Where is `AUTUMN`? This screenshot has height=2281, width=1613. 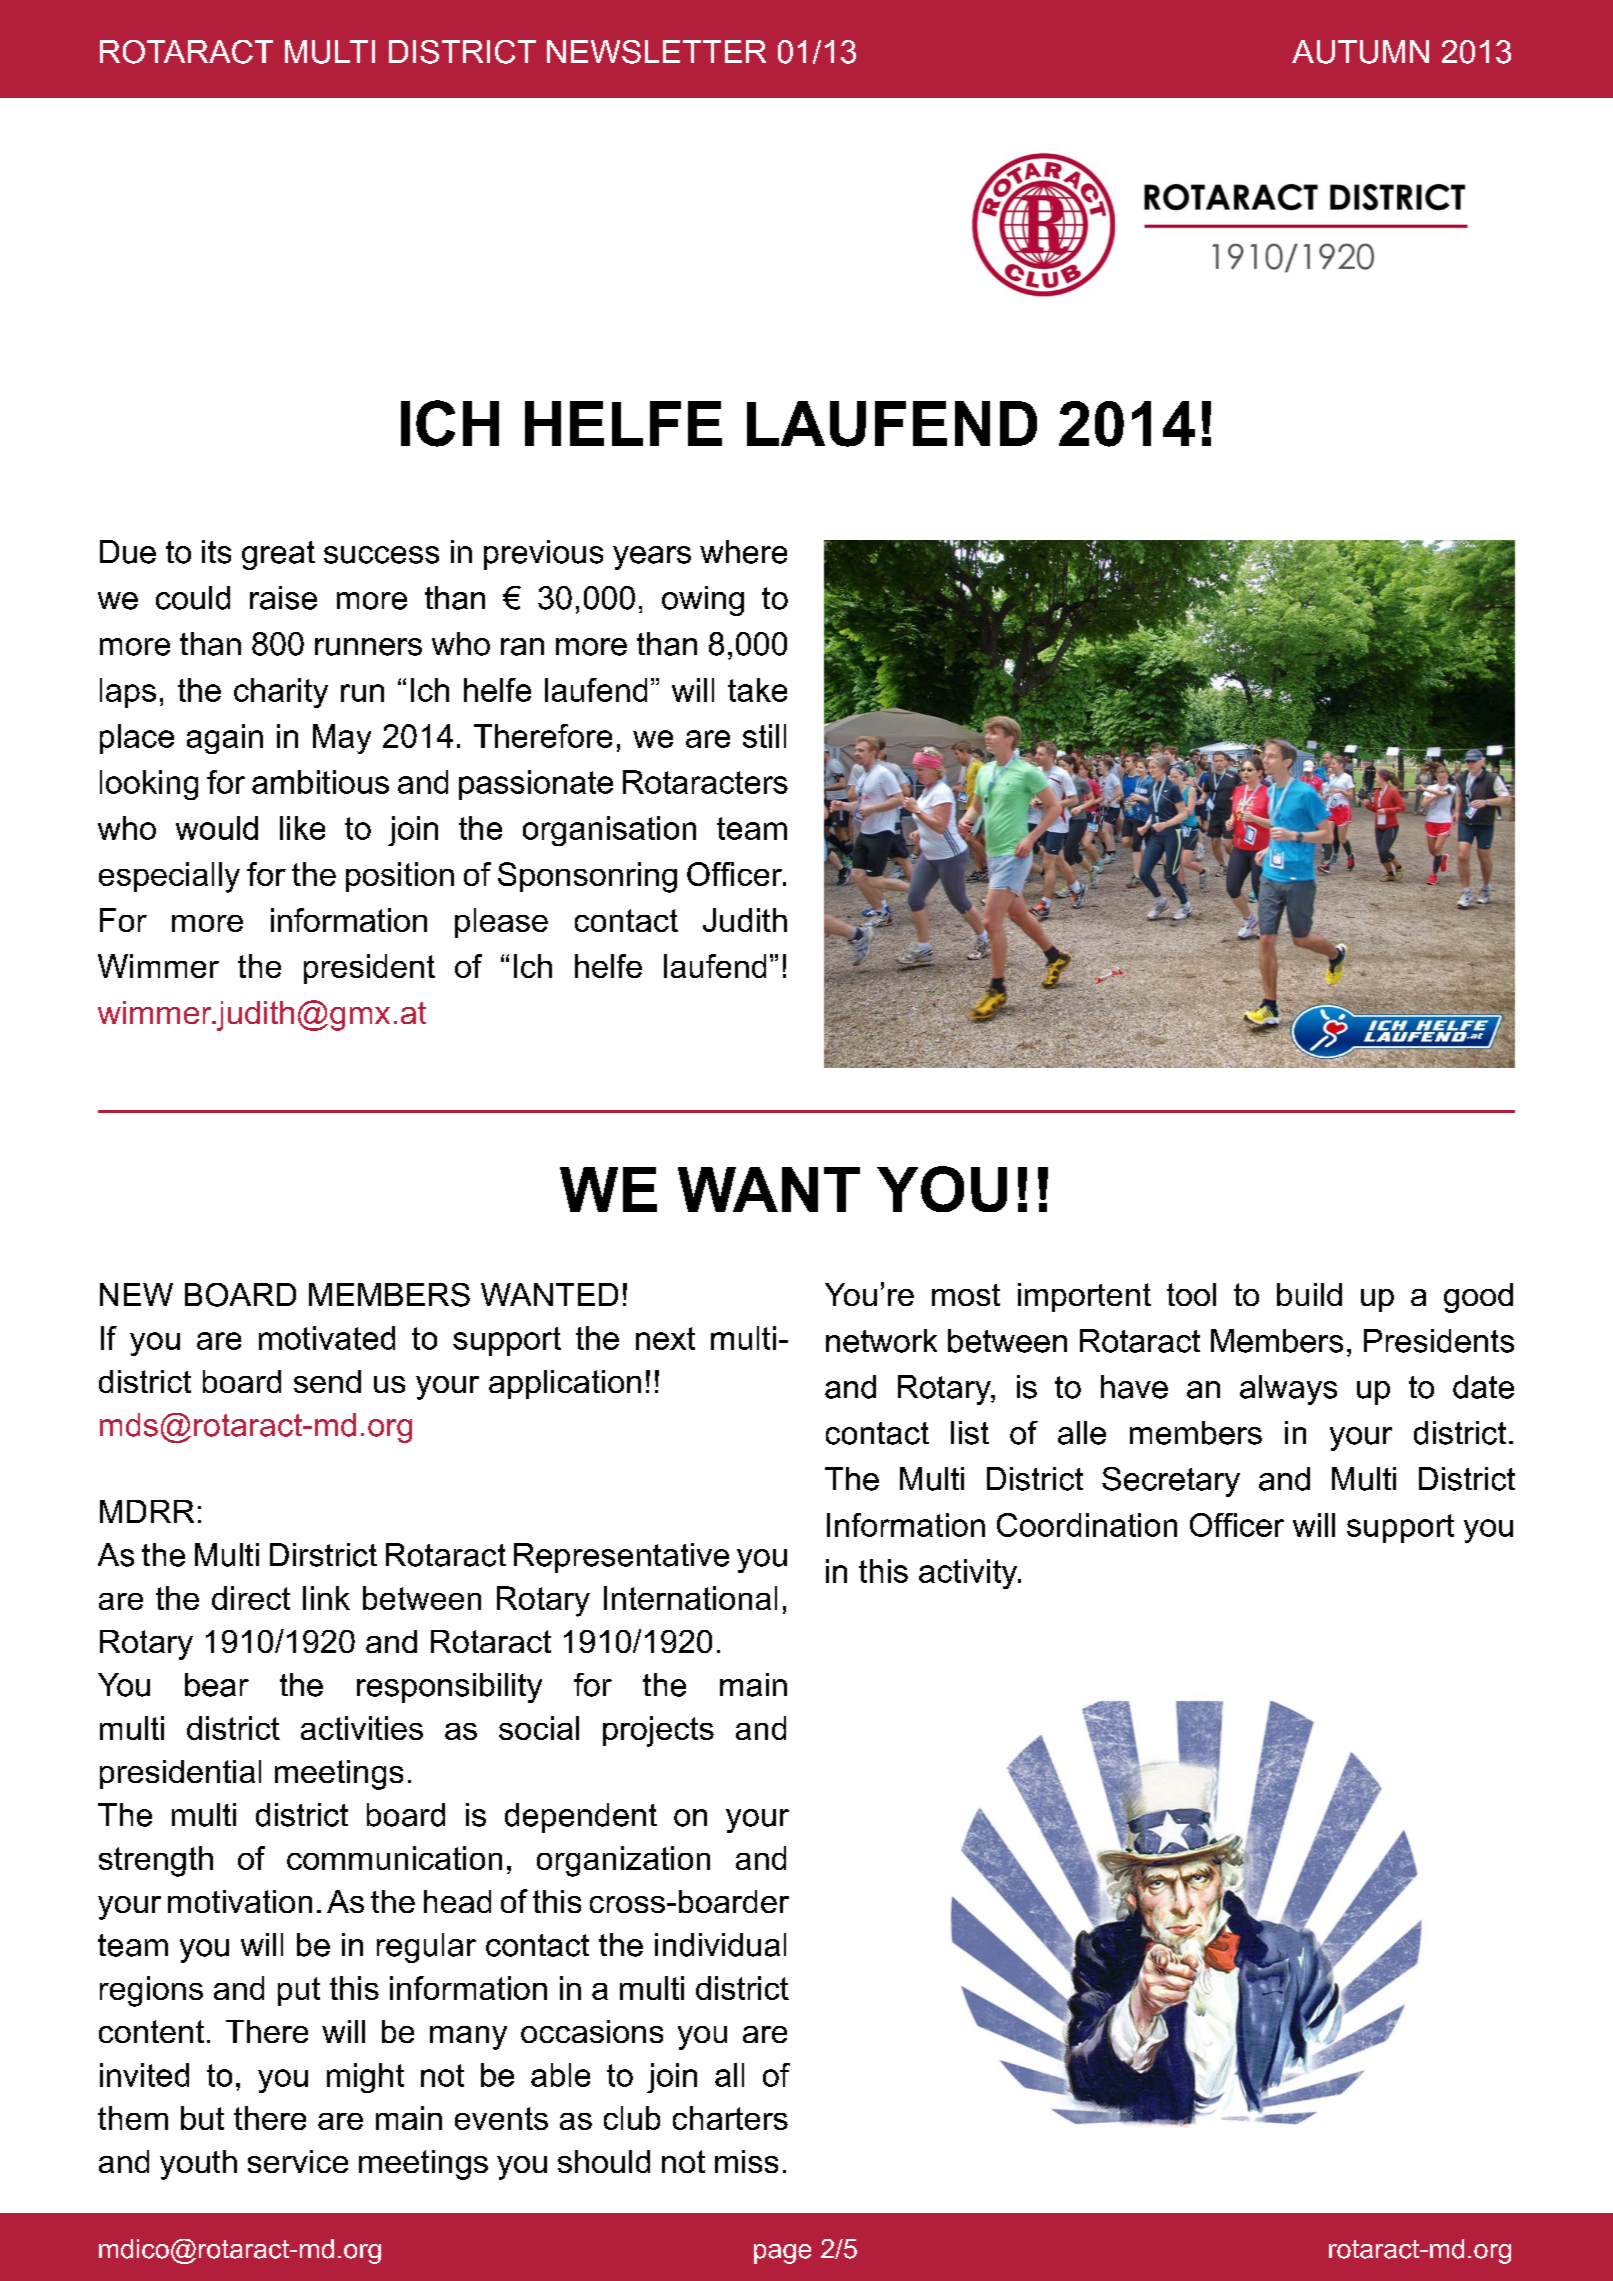
AUTUMN is located at coordinates (1360, 52).
